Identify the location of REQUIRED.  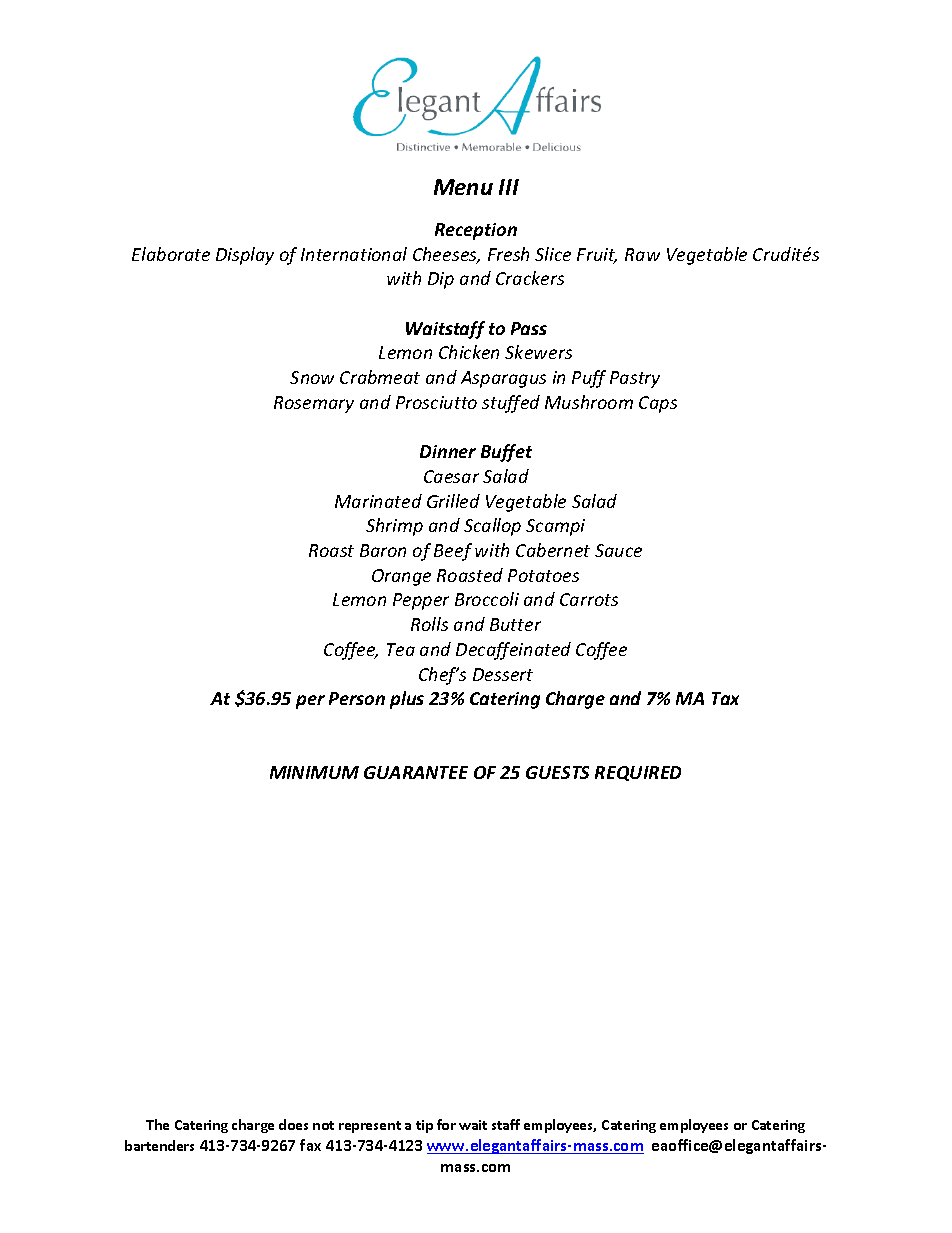
(638, 773).
